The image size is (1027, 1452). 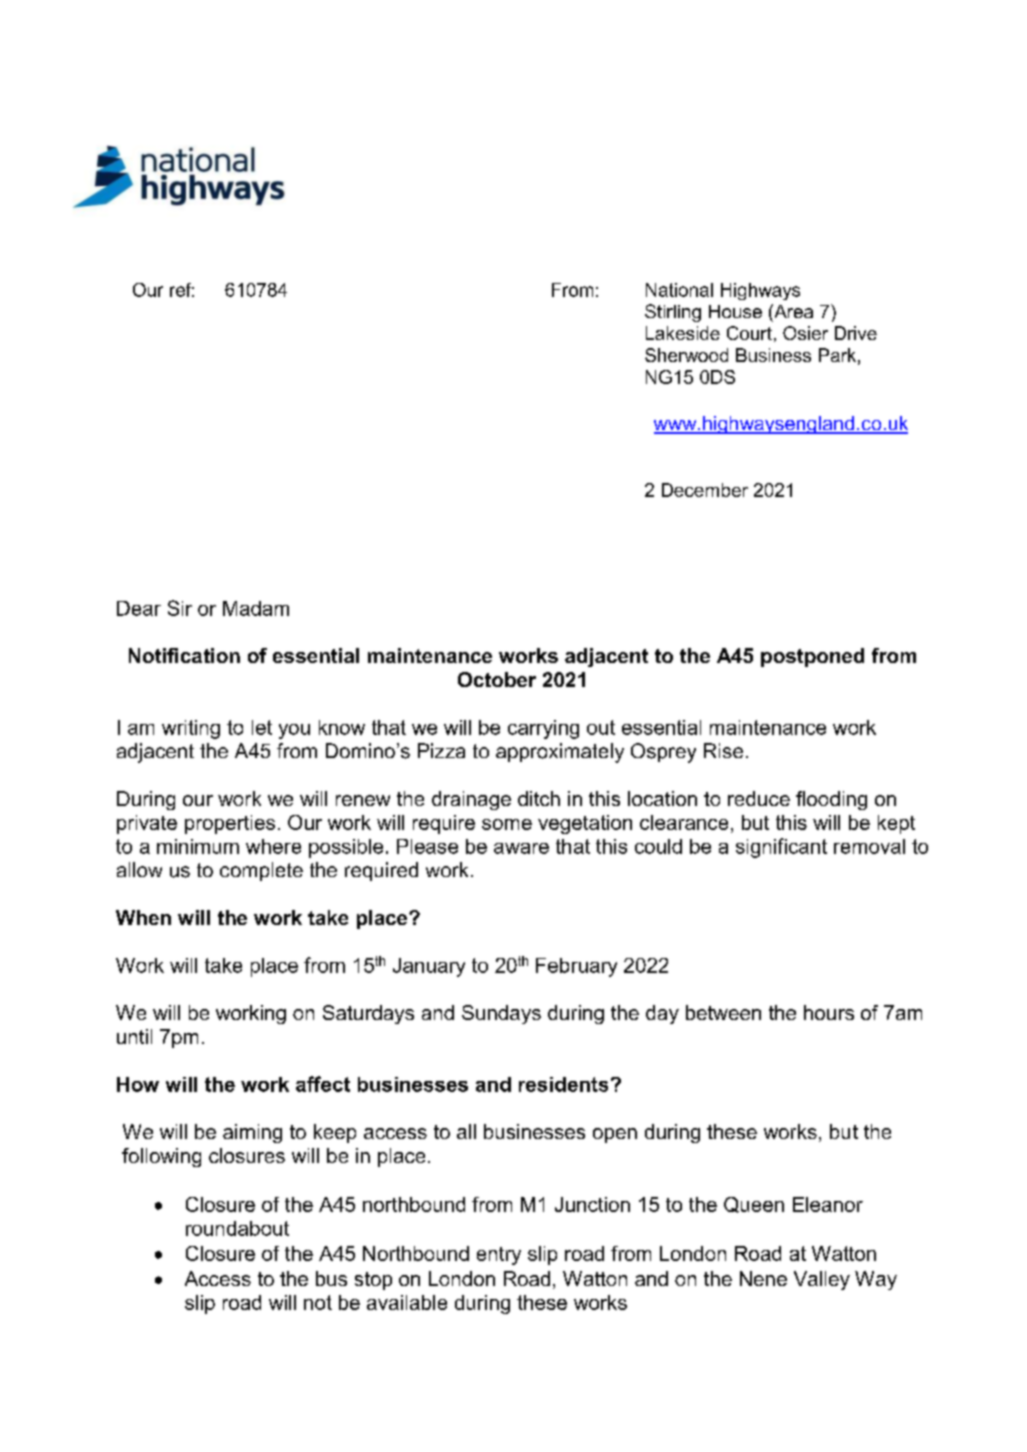 I want to click on hours, so click(x=829, y=1012).
